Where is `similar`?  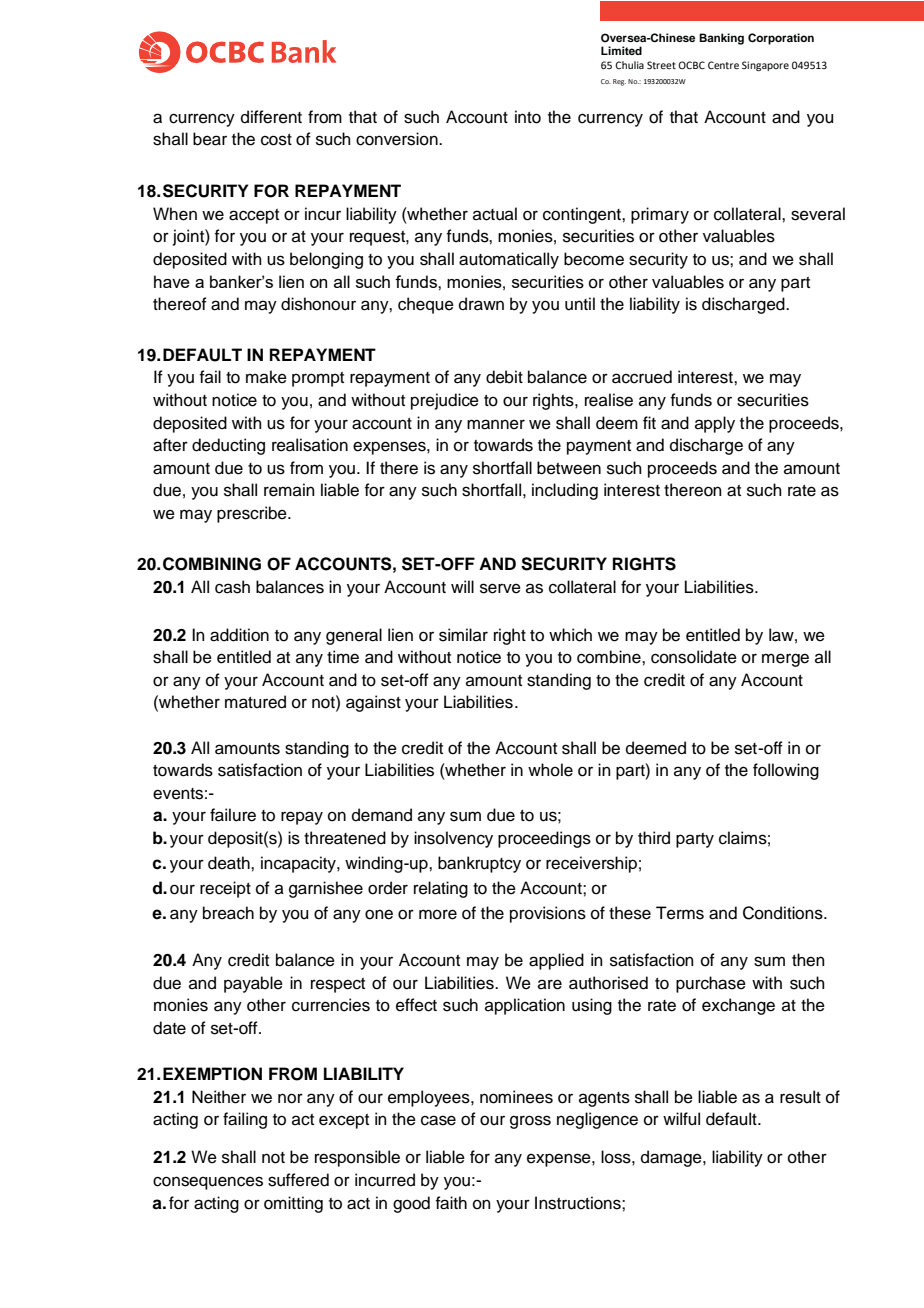 similar is located at coordinates (463, 635).
